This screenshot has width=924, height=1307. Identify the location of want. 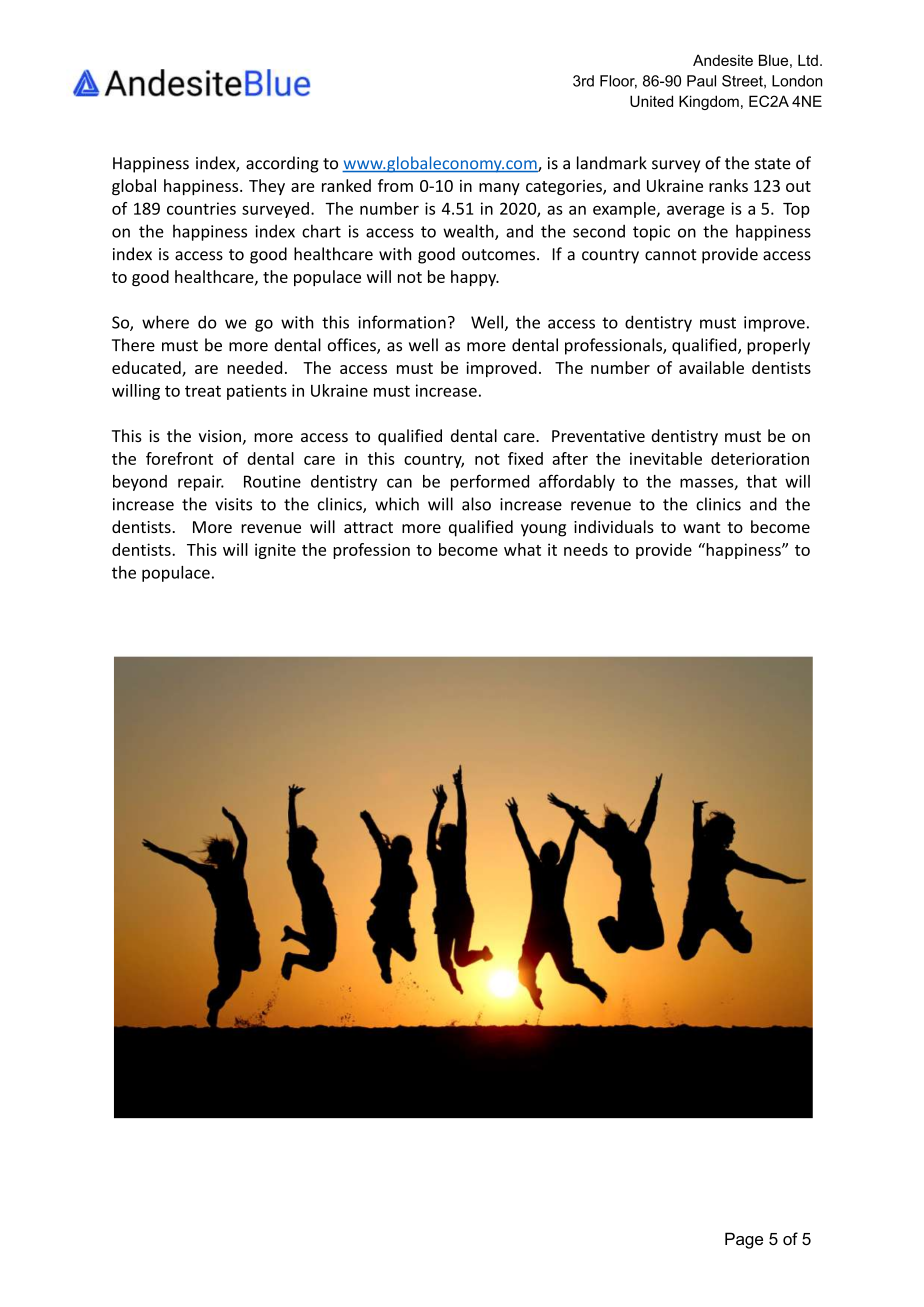
(702, 527).
